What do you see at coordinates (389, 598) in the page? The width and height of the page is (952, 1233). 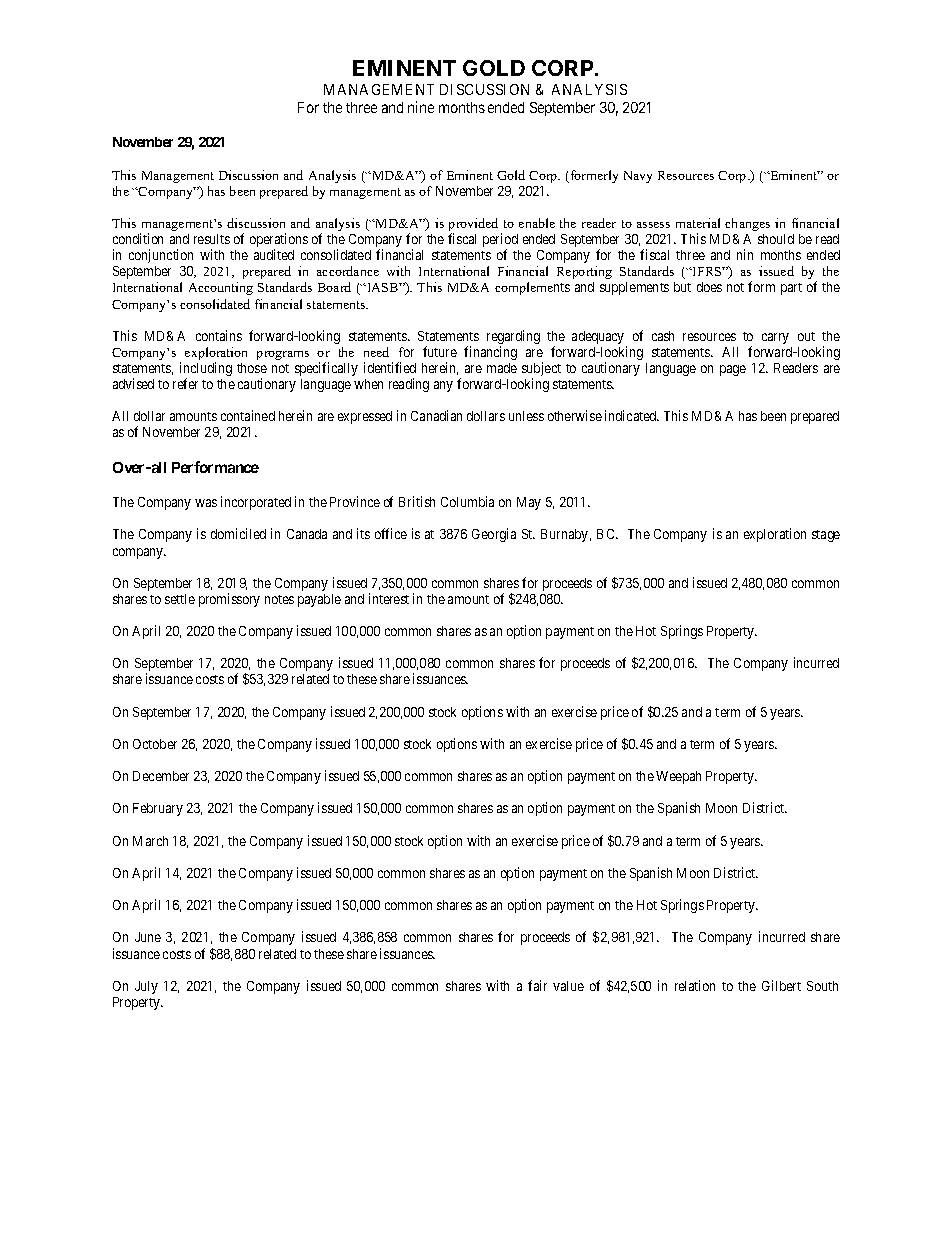 I see `interest` at bounding box center [389, 598].
